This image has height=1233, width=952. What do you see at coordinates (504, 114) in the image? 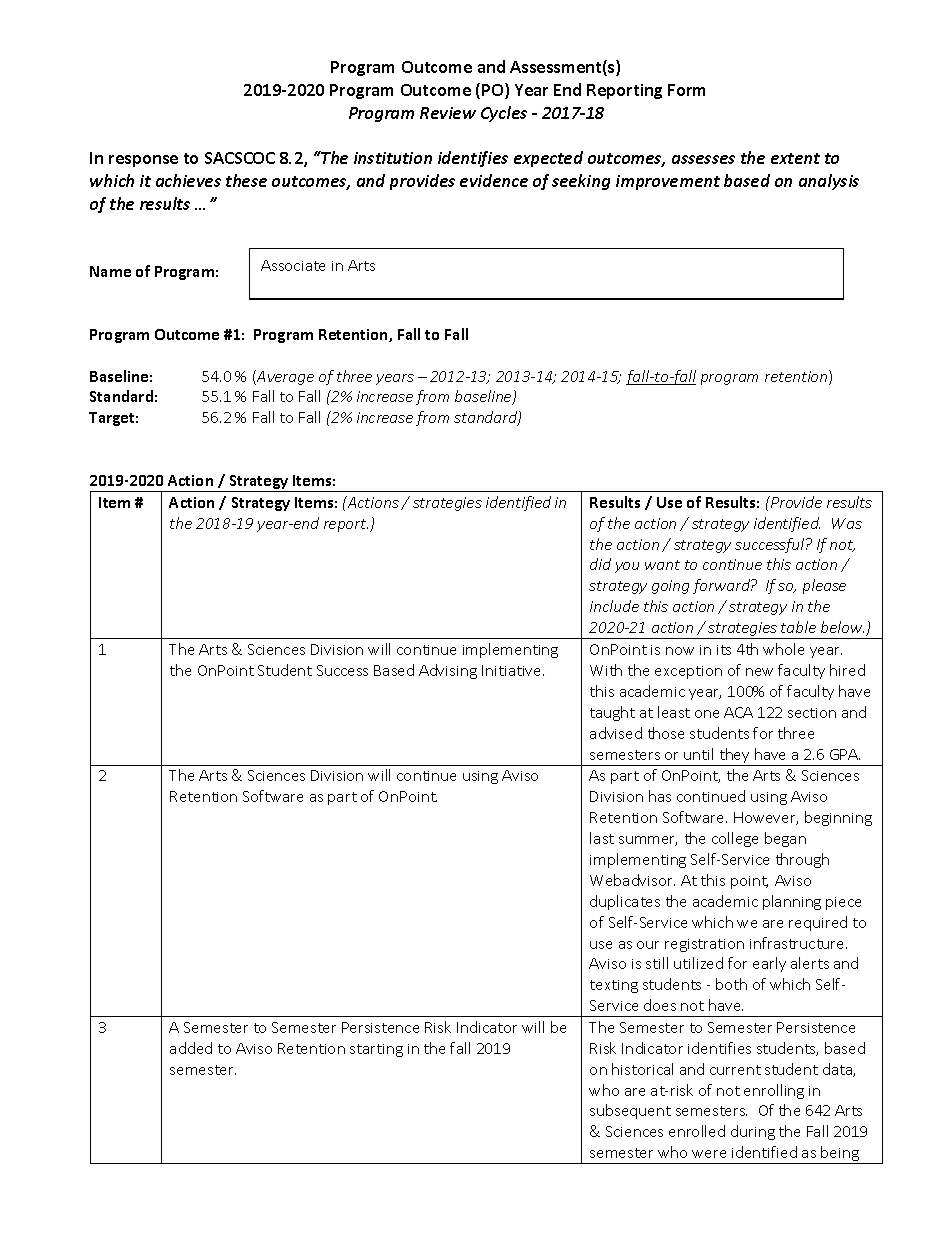
I see `Cycles` at bounding box center [504, 114].
